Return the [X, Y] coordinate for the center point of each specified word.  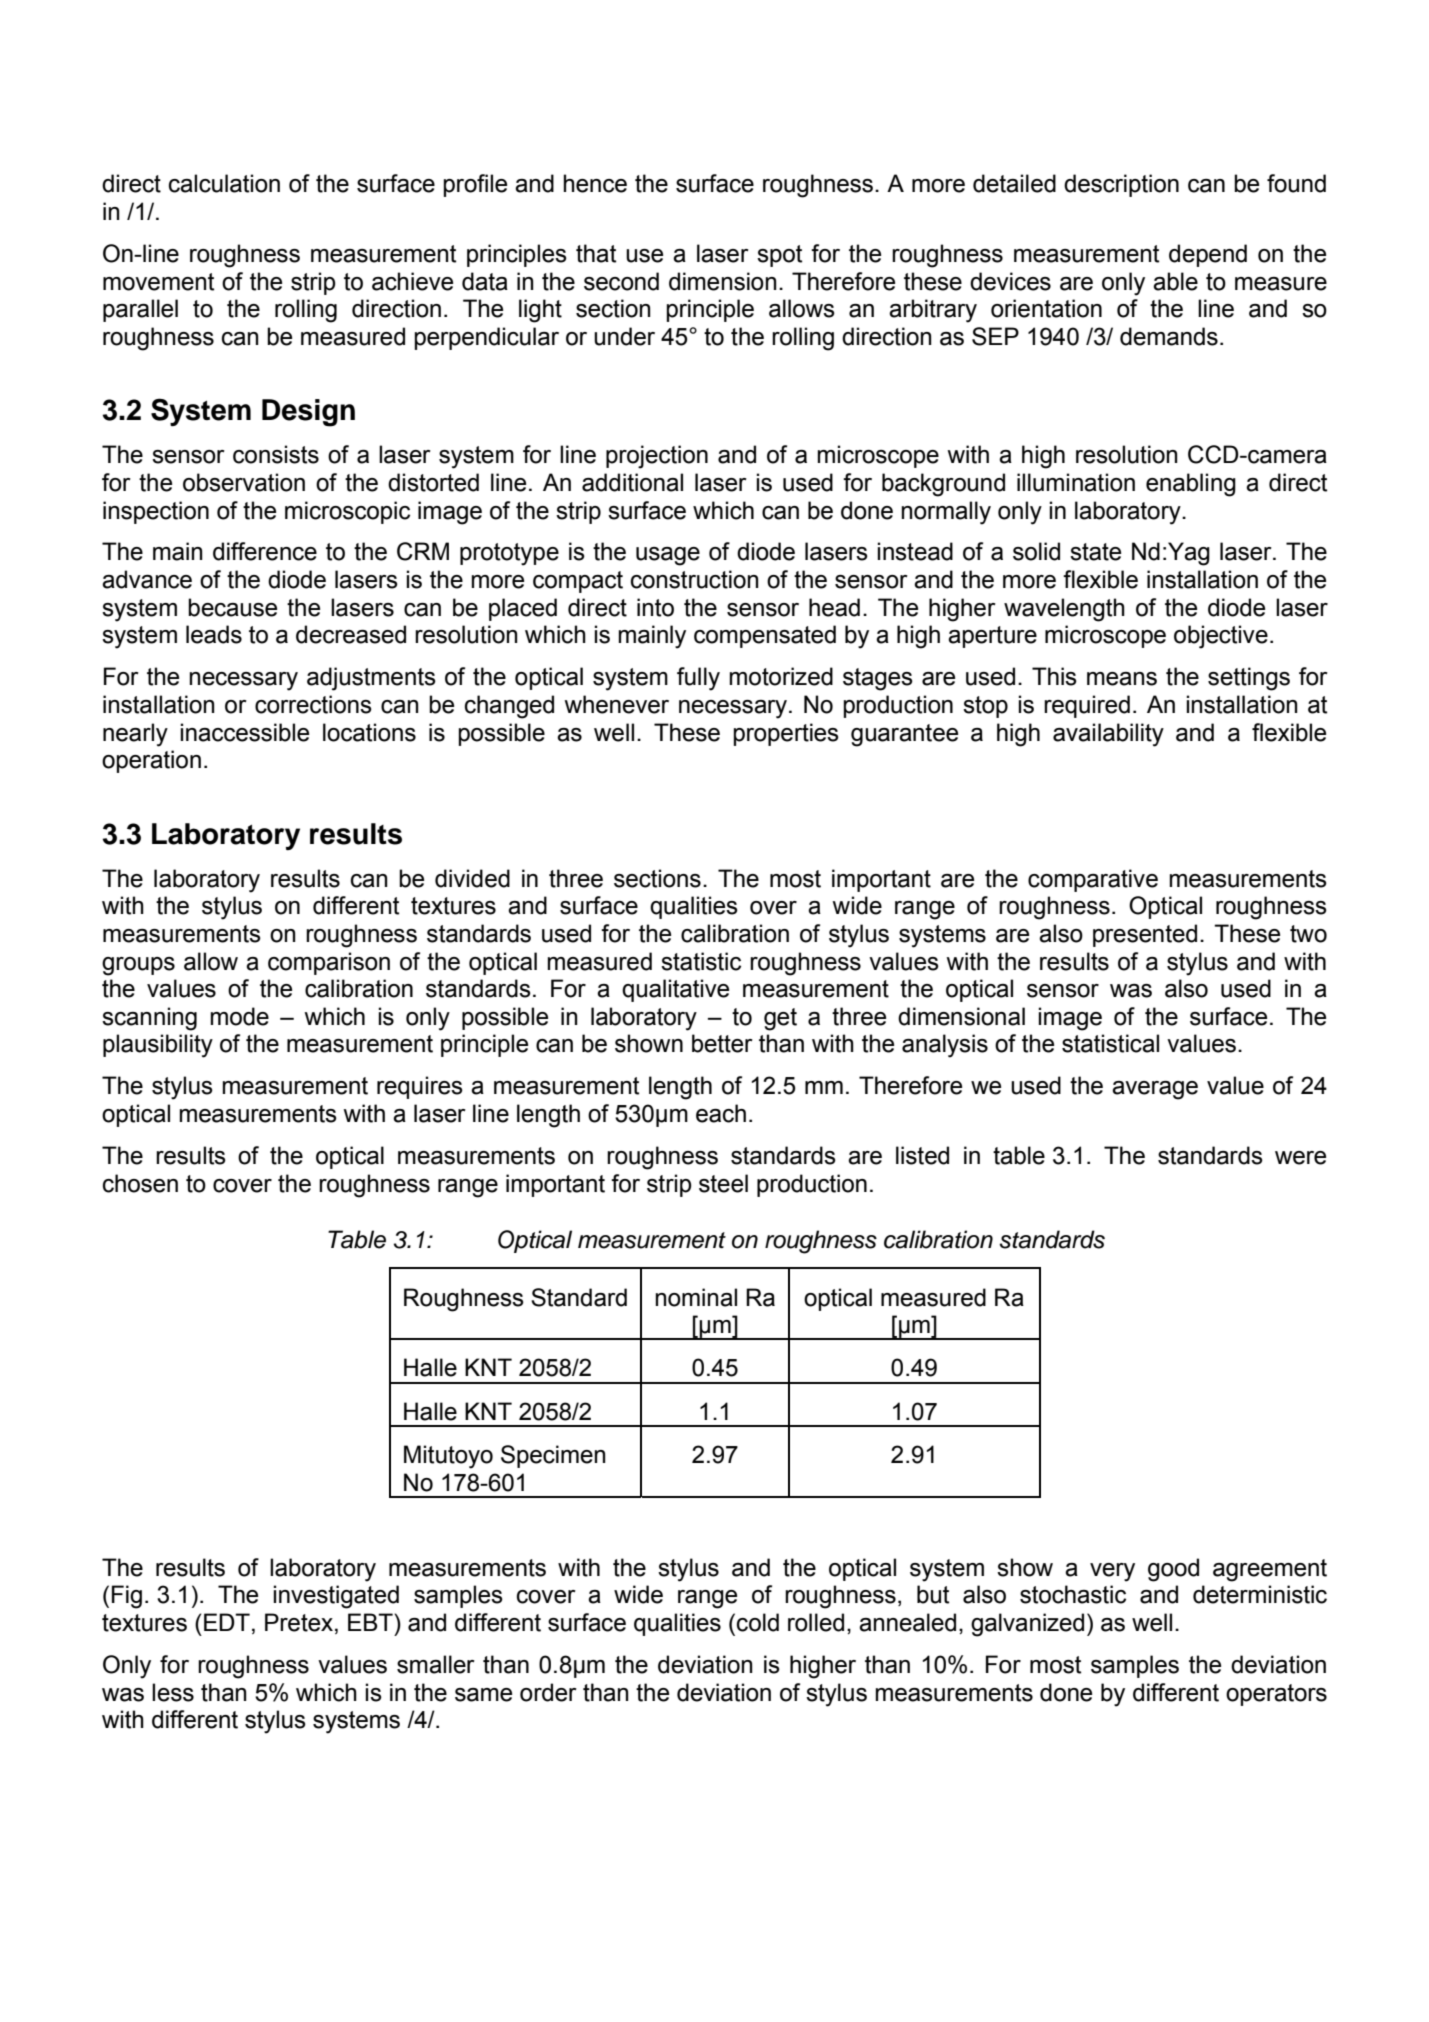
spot [779, 256]
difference [265, 551]
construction [695, 579]
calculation [224, 183]
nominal [696, 1297]
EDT [227, 1622]
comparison [329, 963]
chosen [140, 1183]
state [1095, 552]
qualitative [675, 990]
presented [1145, 935]
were [1300, 1158]
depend [1208, 255]
